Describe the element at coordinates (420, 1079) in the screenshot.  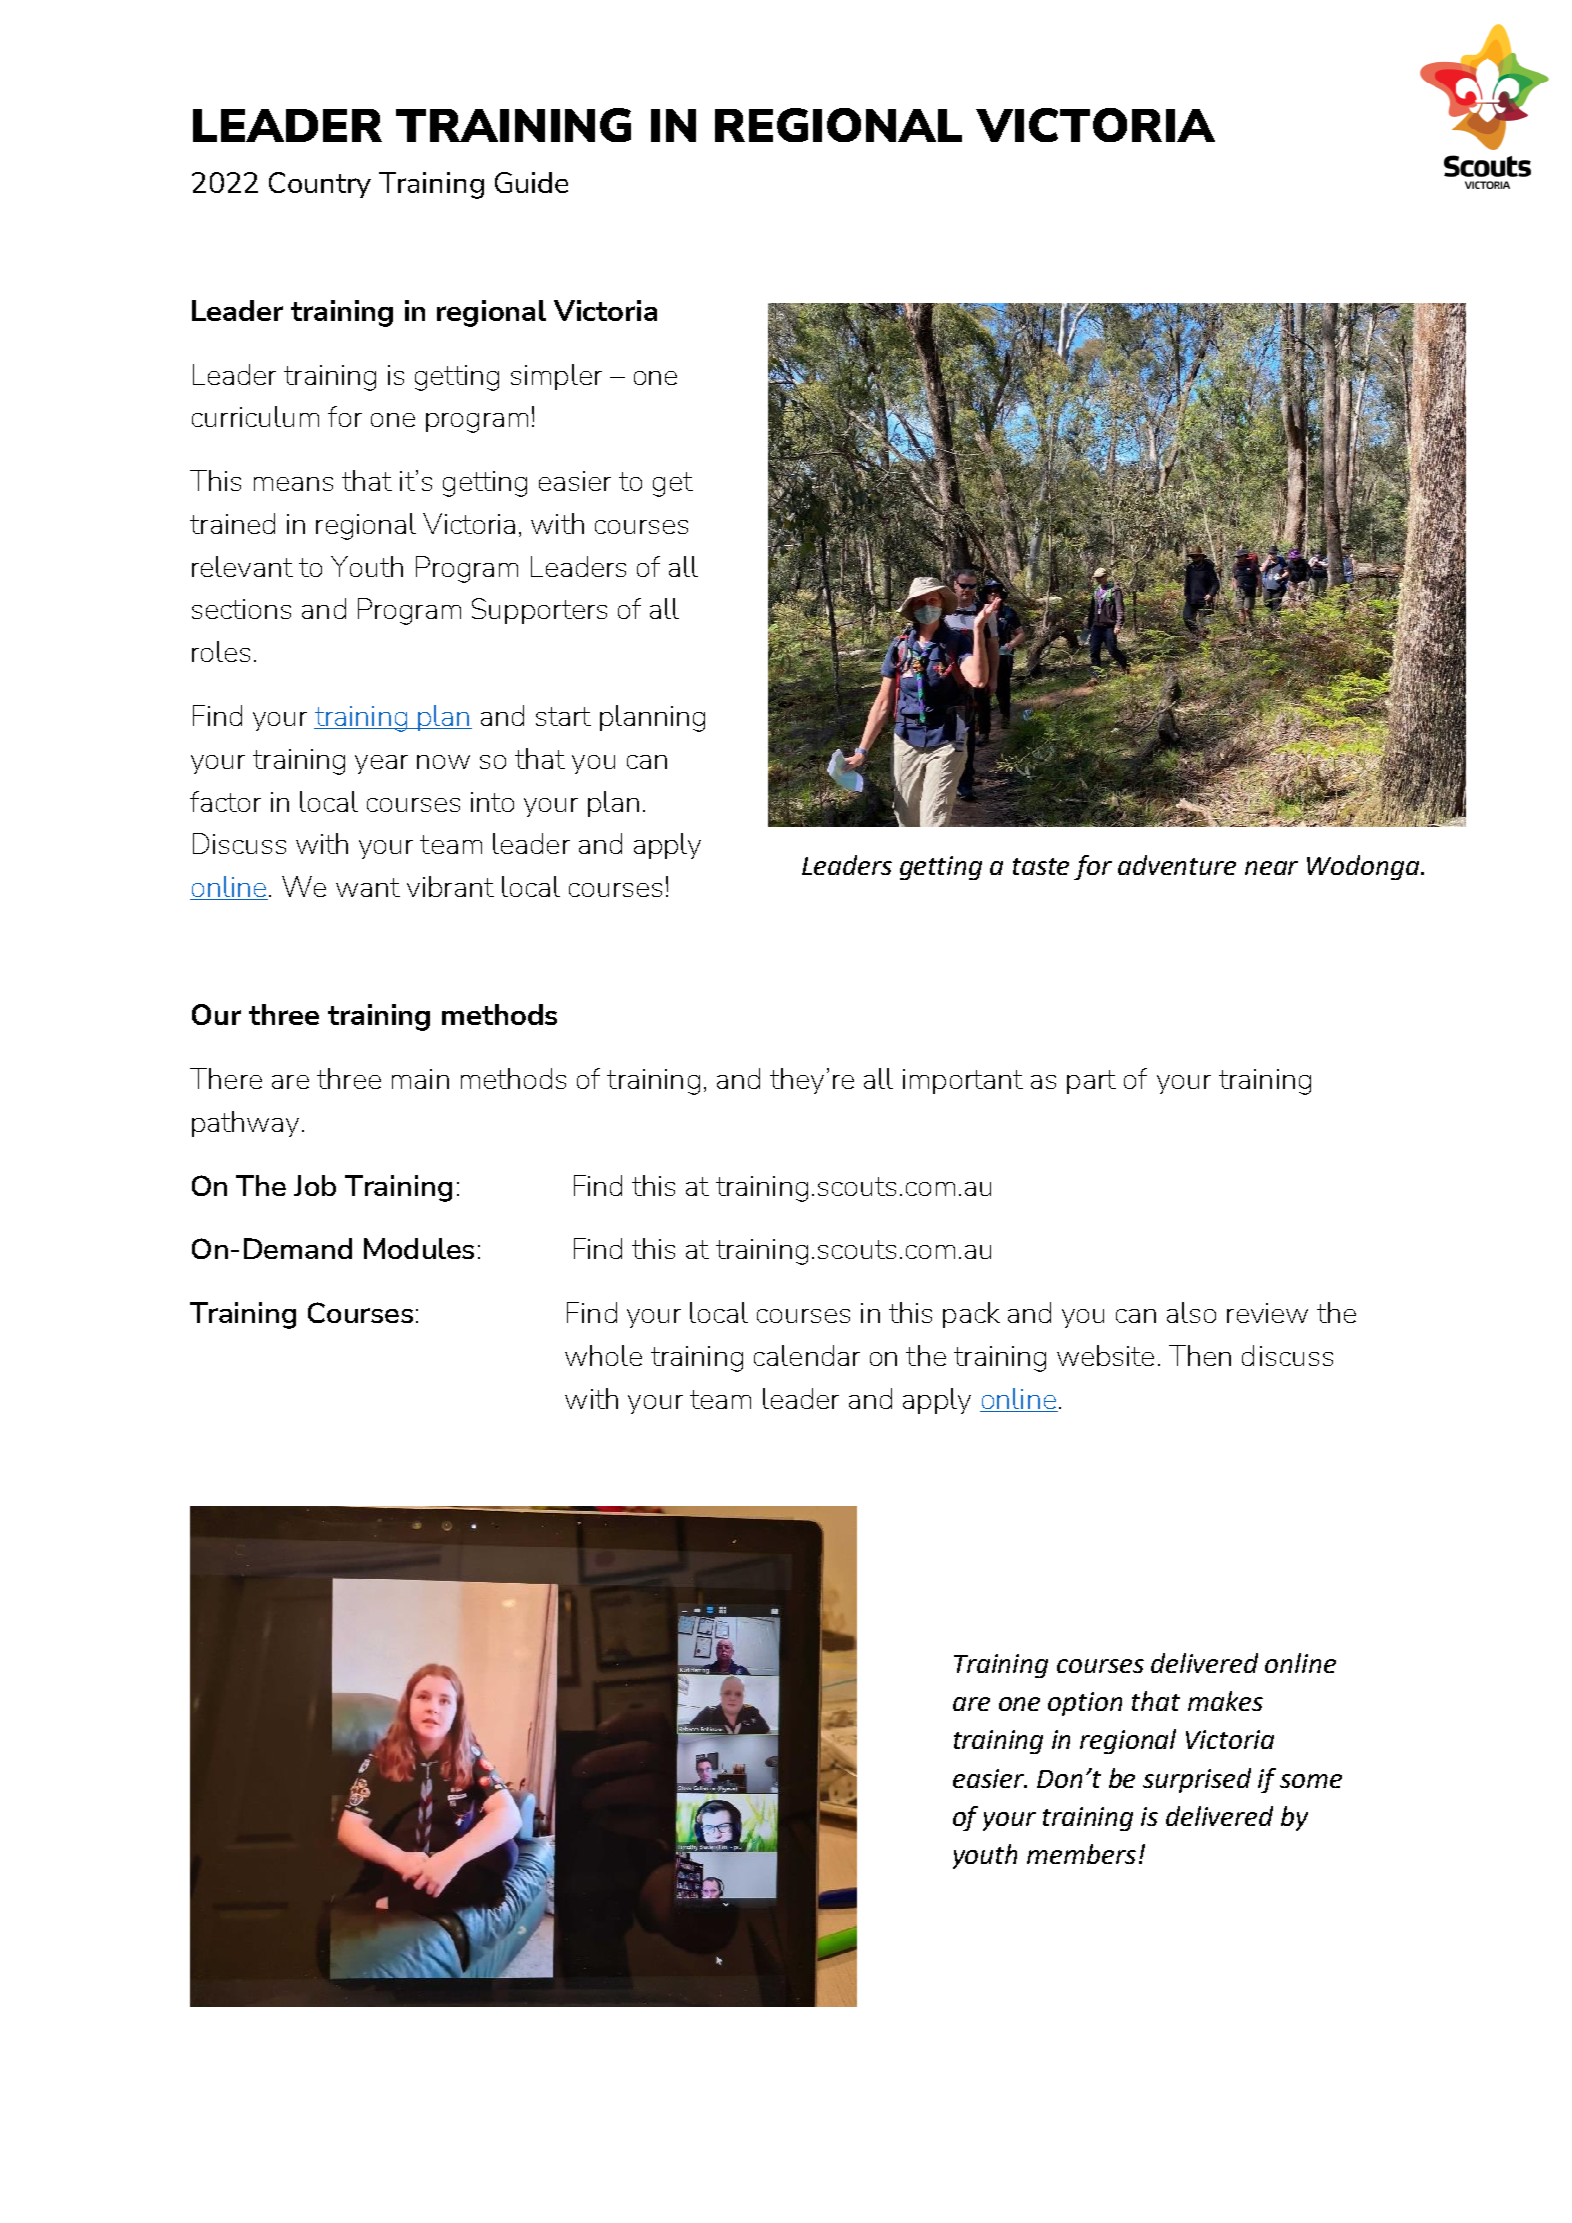
I see `main` at that location.
